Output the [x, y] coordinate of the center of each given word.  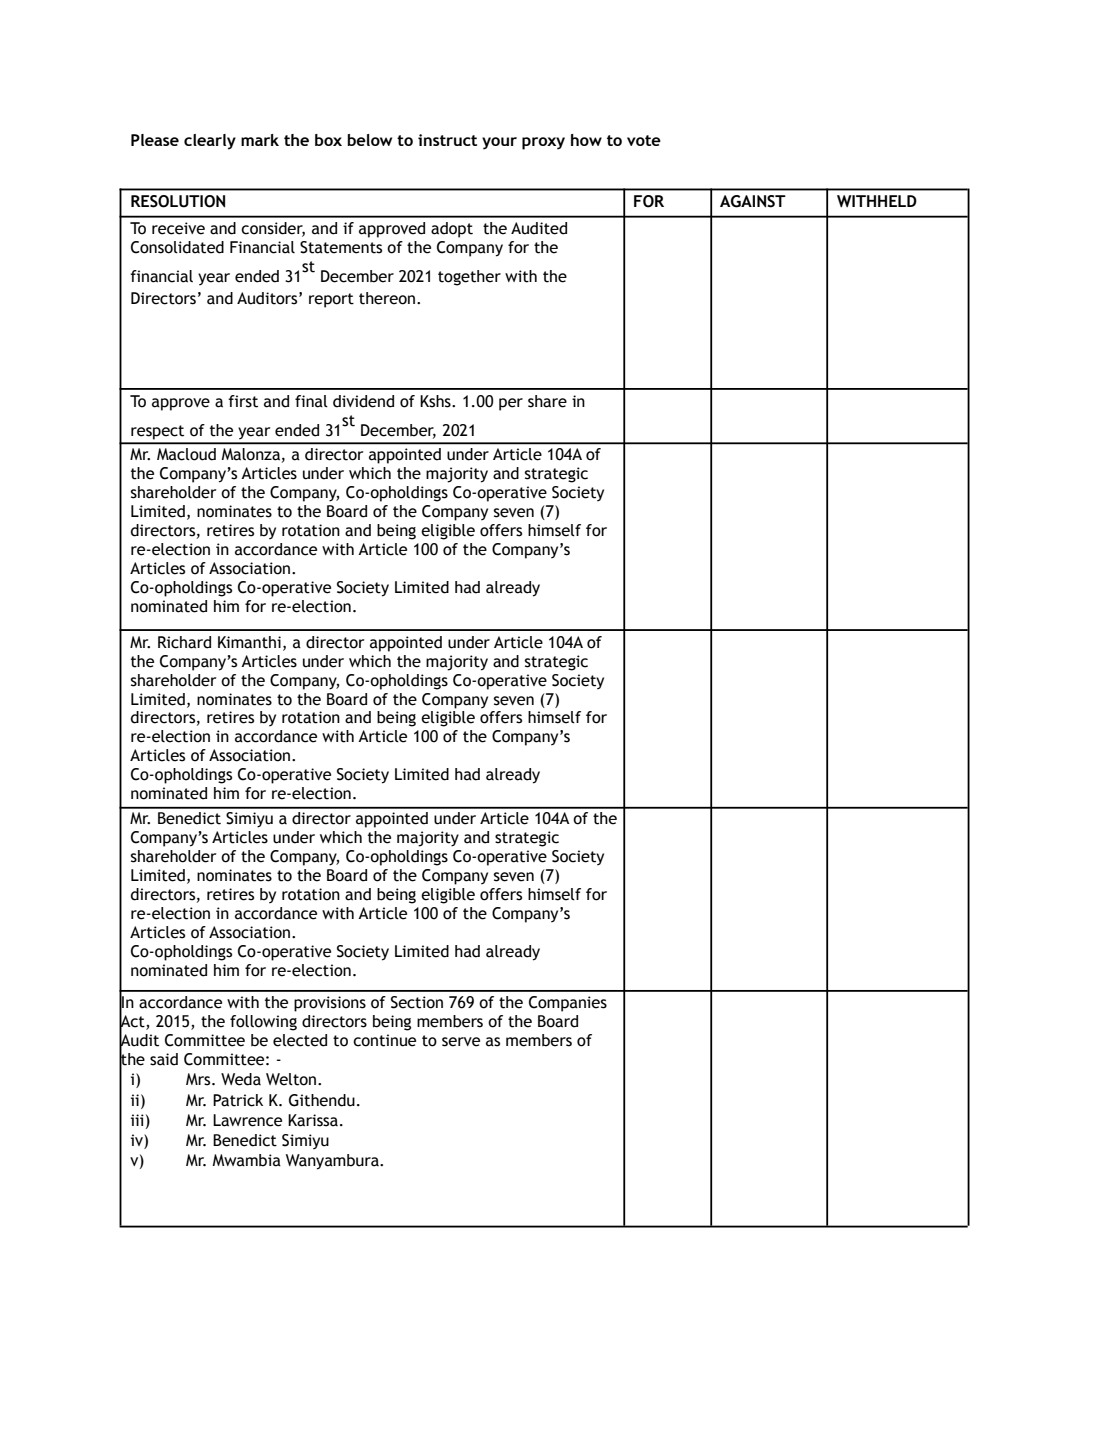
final [311, 401]
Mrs [199, 1079]
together [469, 278]
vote [644, 140]
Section [417, 1002]
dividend [363, 401]
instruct [447, 140]
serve [461, 1042]
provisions [330, 1004]
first [243, 401]
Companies [568, 1004]
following [263, 1023]
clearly [210, 142]
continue [384, 1040]
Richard [184, 642]
